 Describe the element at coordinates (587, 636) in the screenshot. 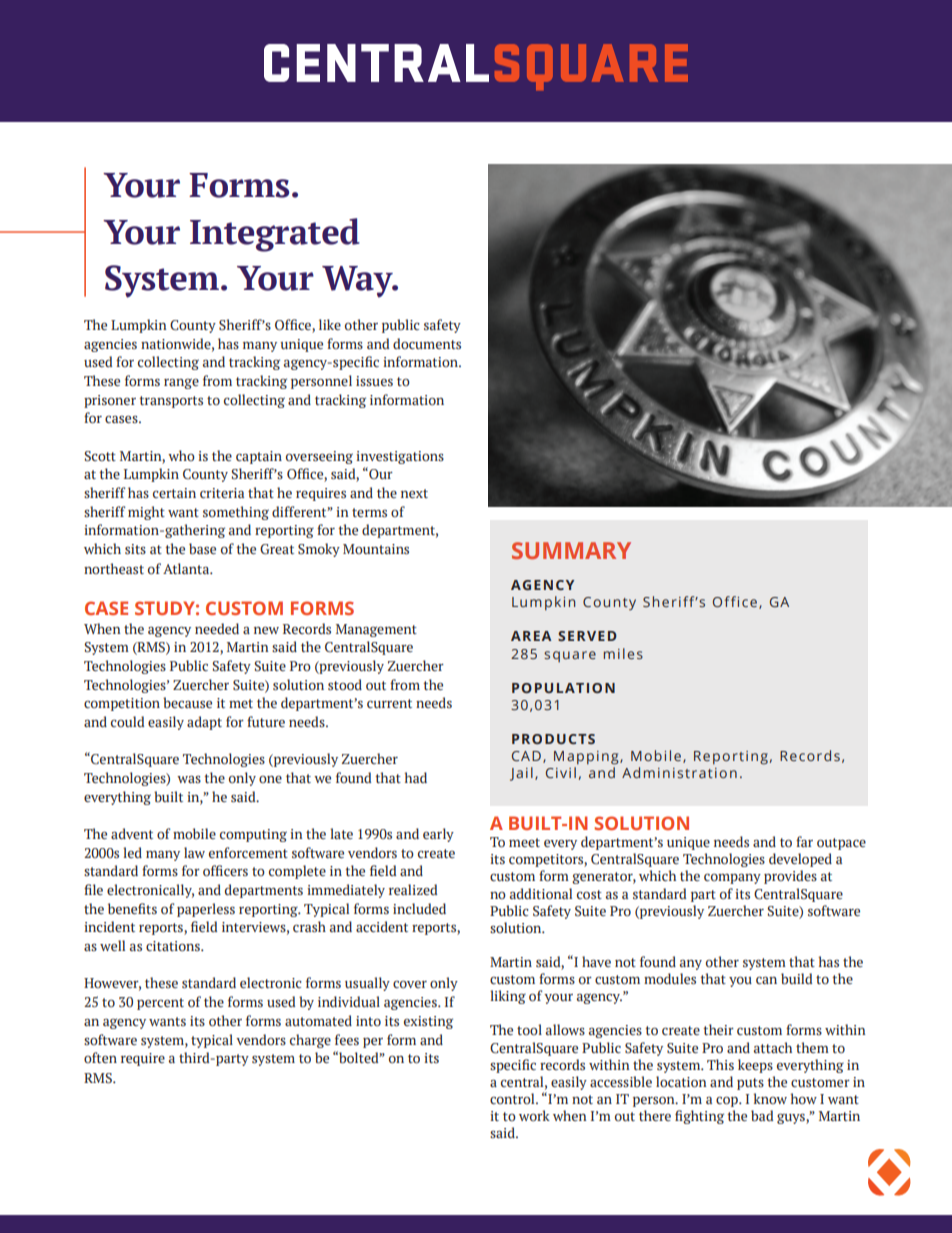

I see `SERVED` at that location.
